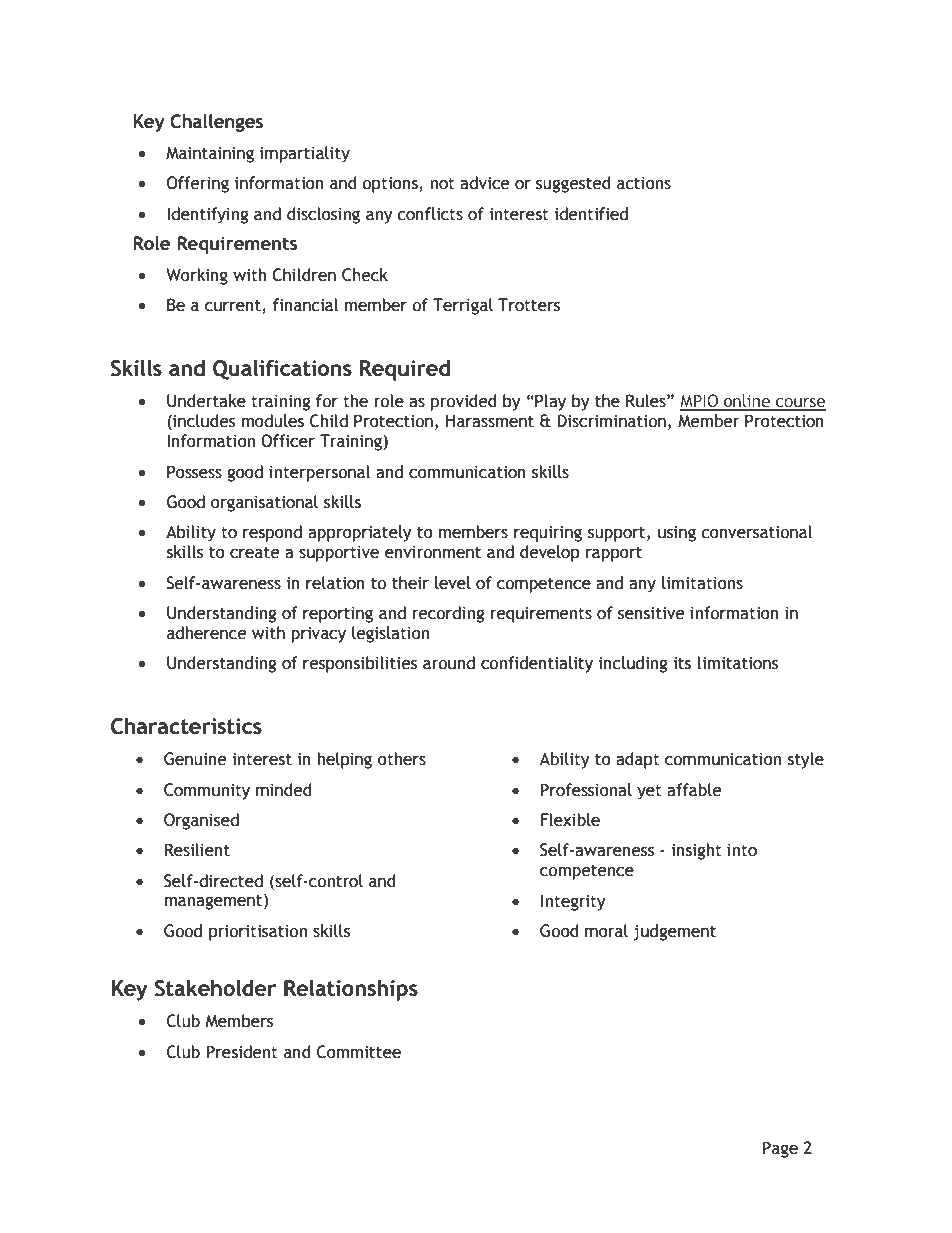 Image resolution: width=952 pixels, height=1233 pixels. I want to click on conversational, so click(756, 532).
